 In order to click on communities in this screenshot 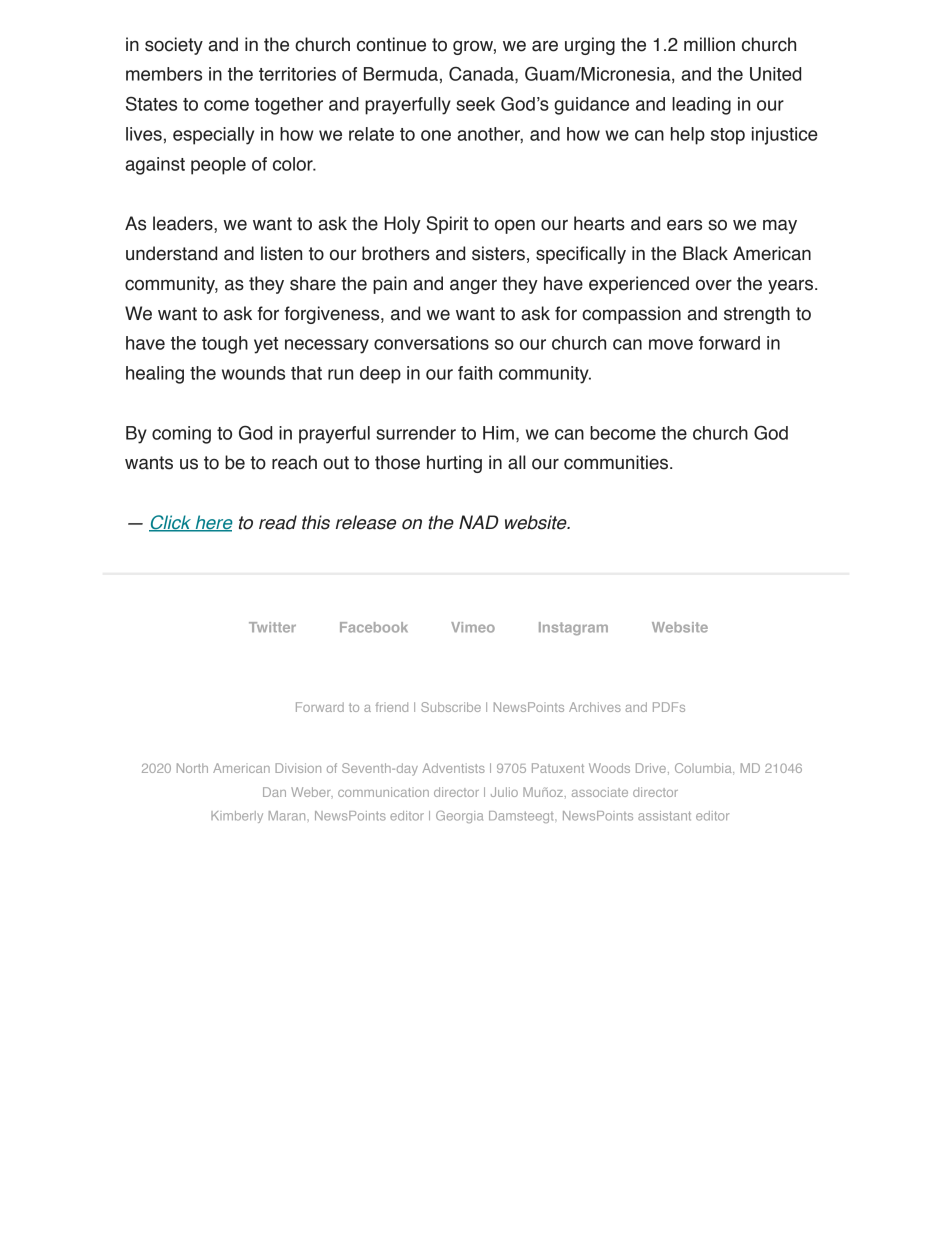, I will do `click(617, 462)`.
